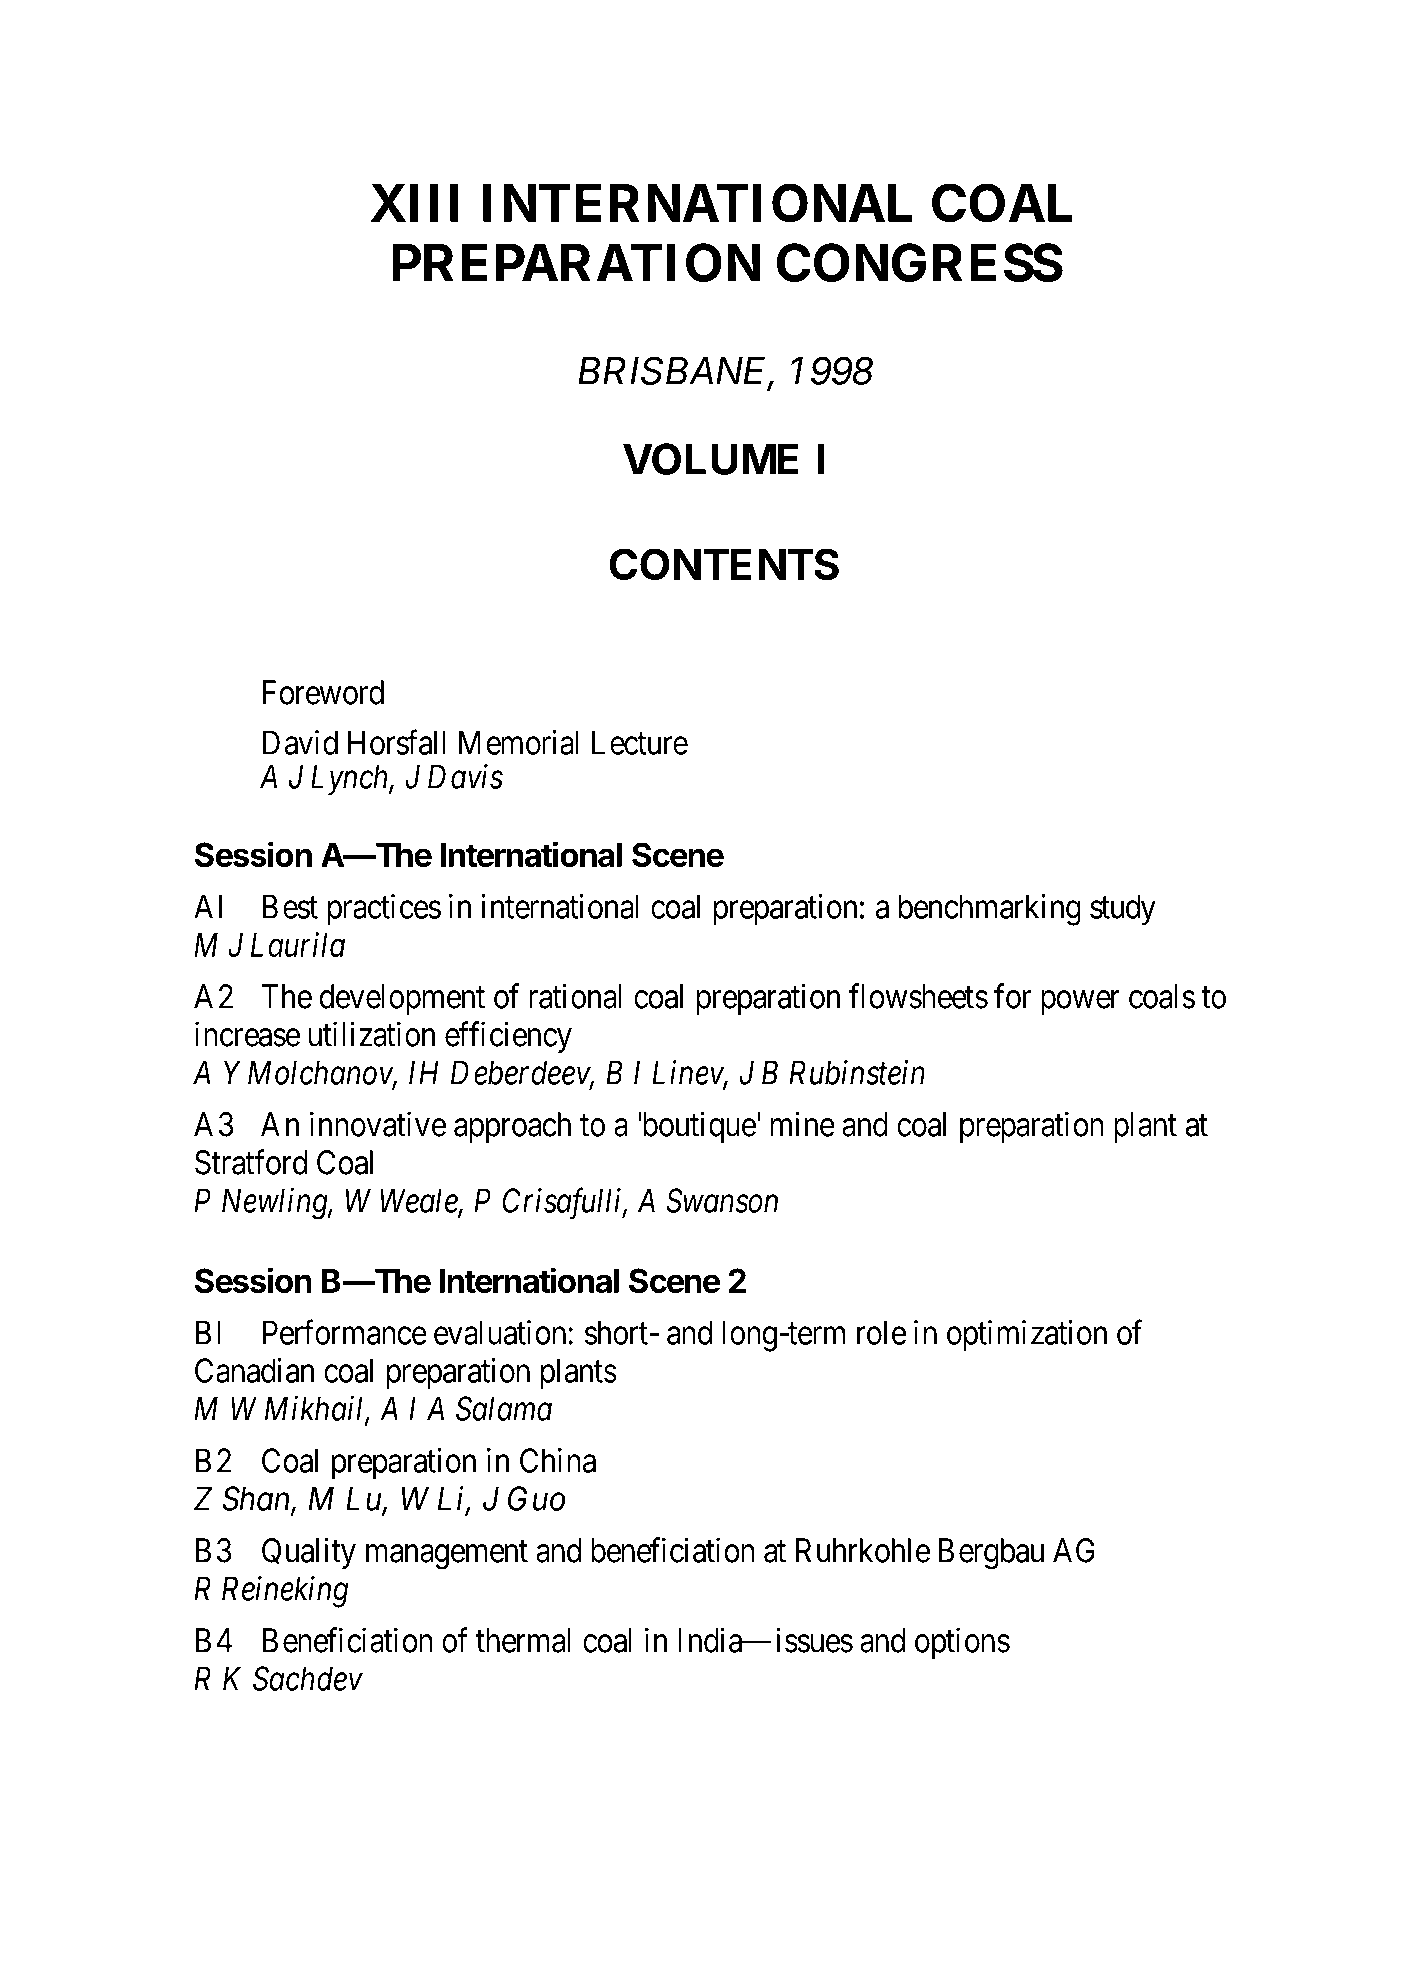 The image size is (1401, 1983). I want to click on Swanson, so click(722, 1200).
